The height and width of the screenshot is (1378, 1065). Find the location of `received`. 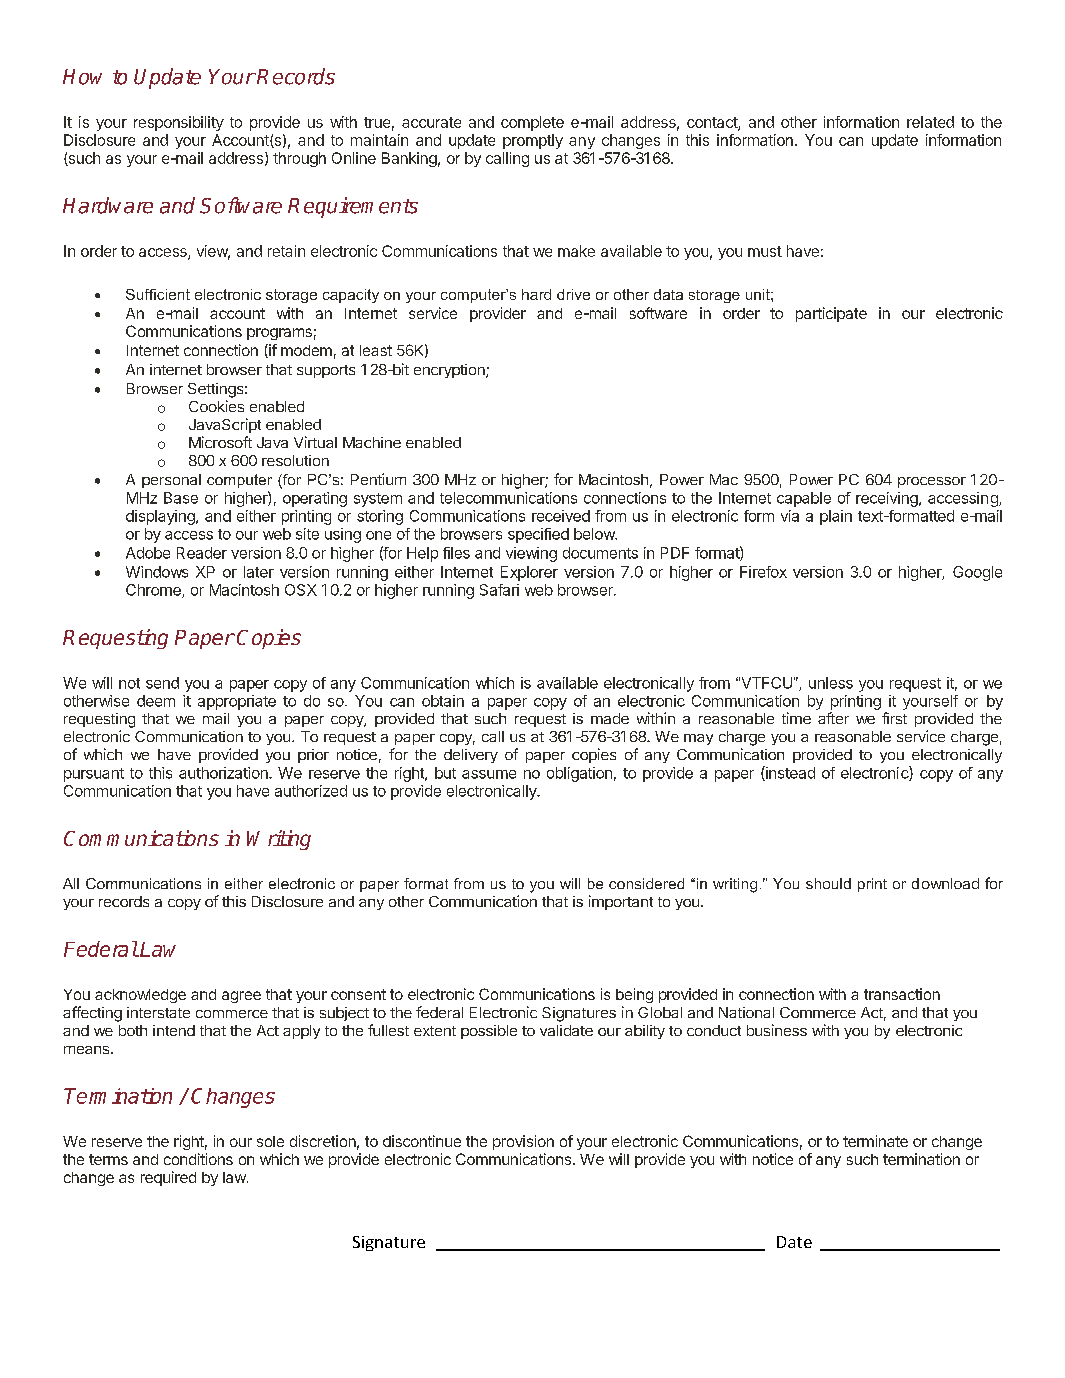

received is located at coordinates (561, 516).
